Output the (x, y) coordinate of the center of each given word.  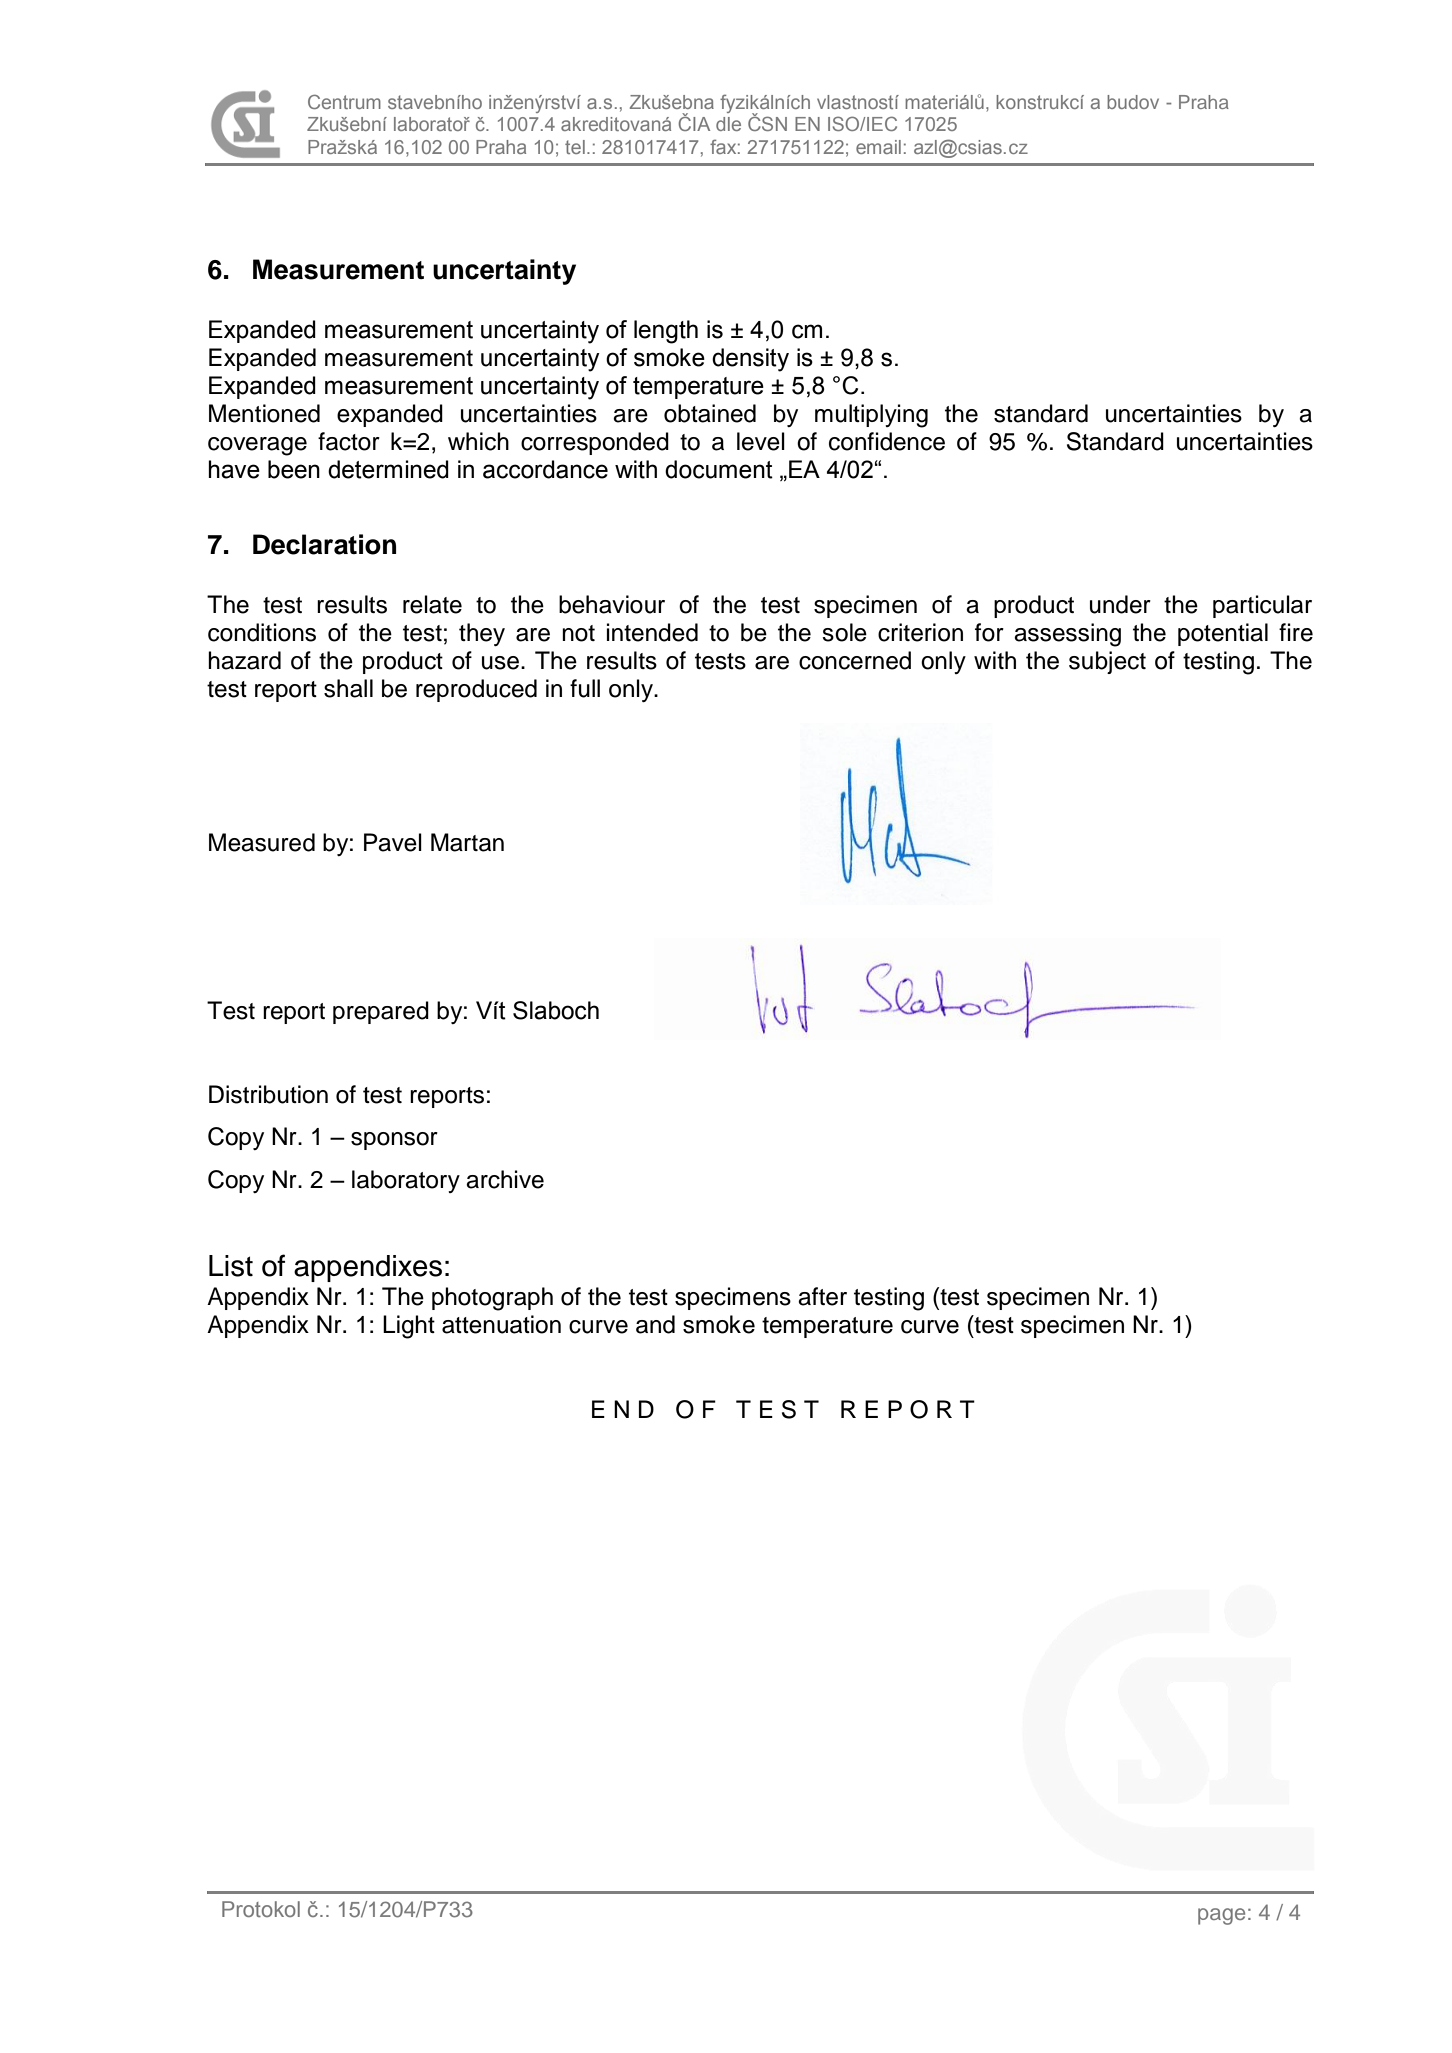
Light (409, 1327)
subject (1107, 662)
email (878, 147)
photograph (492, 1299)
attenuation (501, 1324)
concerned (855, 660)
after (822, 1296)
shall (348, 688)
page (1221, 1916)
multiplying (871, 416)
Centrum (344, 101)
